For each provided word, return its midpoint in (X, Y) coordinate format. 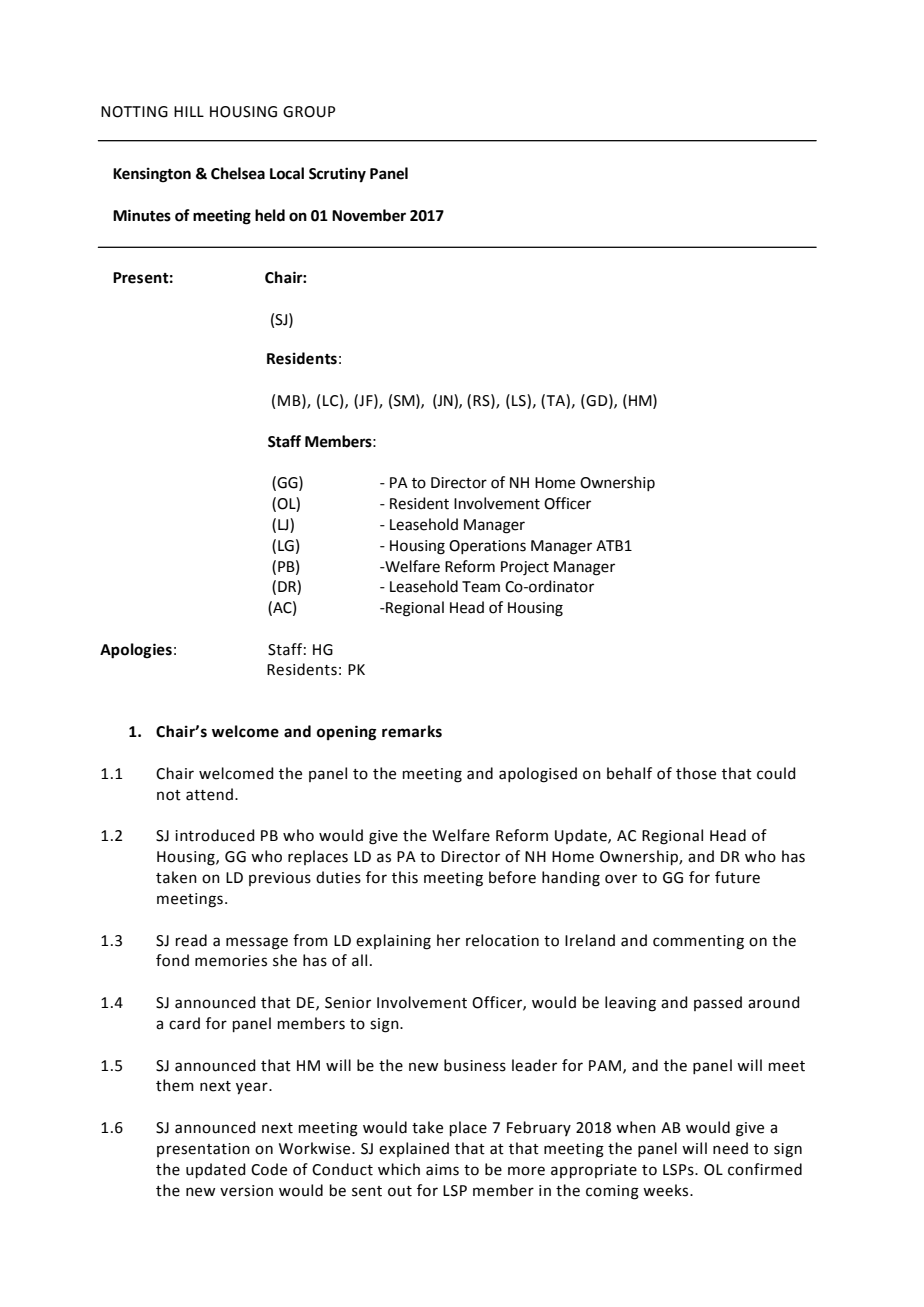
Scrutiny (337, 175)
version (246, 1191)
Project (525, 568)
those (696, 773)
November (369, 215)
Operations (487, 547)
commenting (698, 942)
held (270, 215)
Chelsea (238, 173)
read (191, 940)
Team (481, 587)
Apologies (136, 651)
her (448, 940)
